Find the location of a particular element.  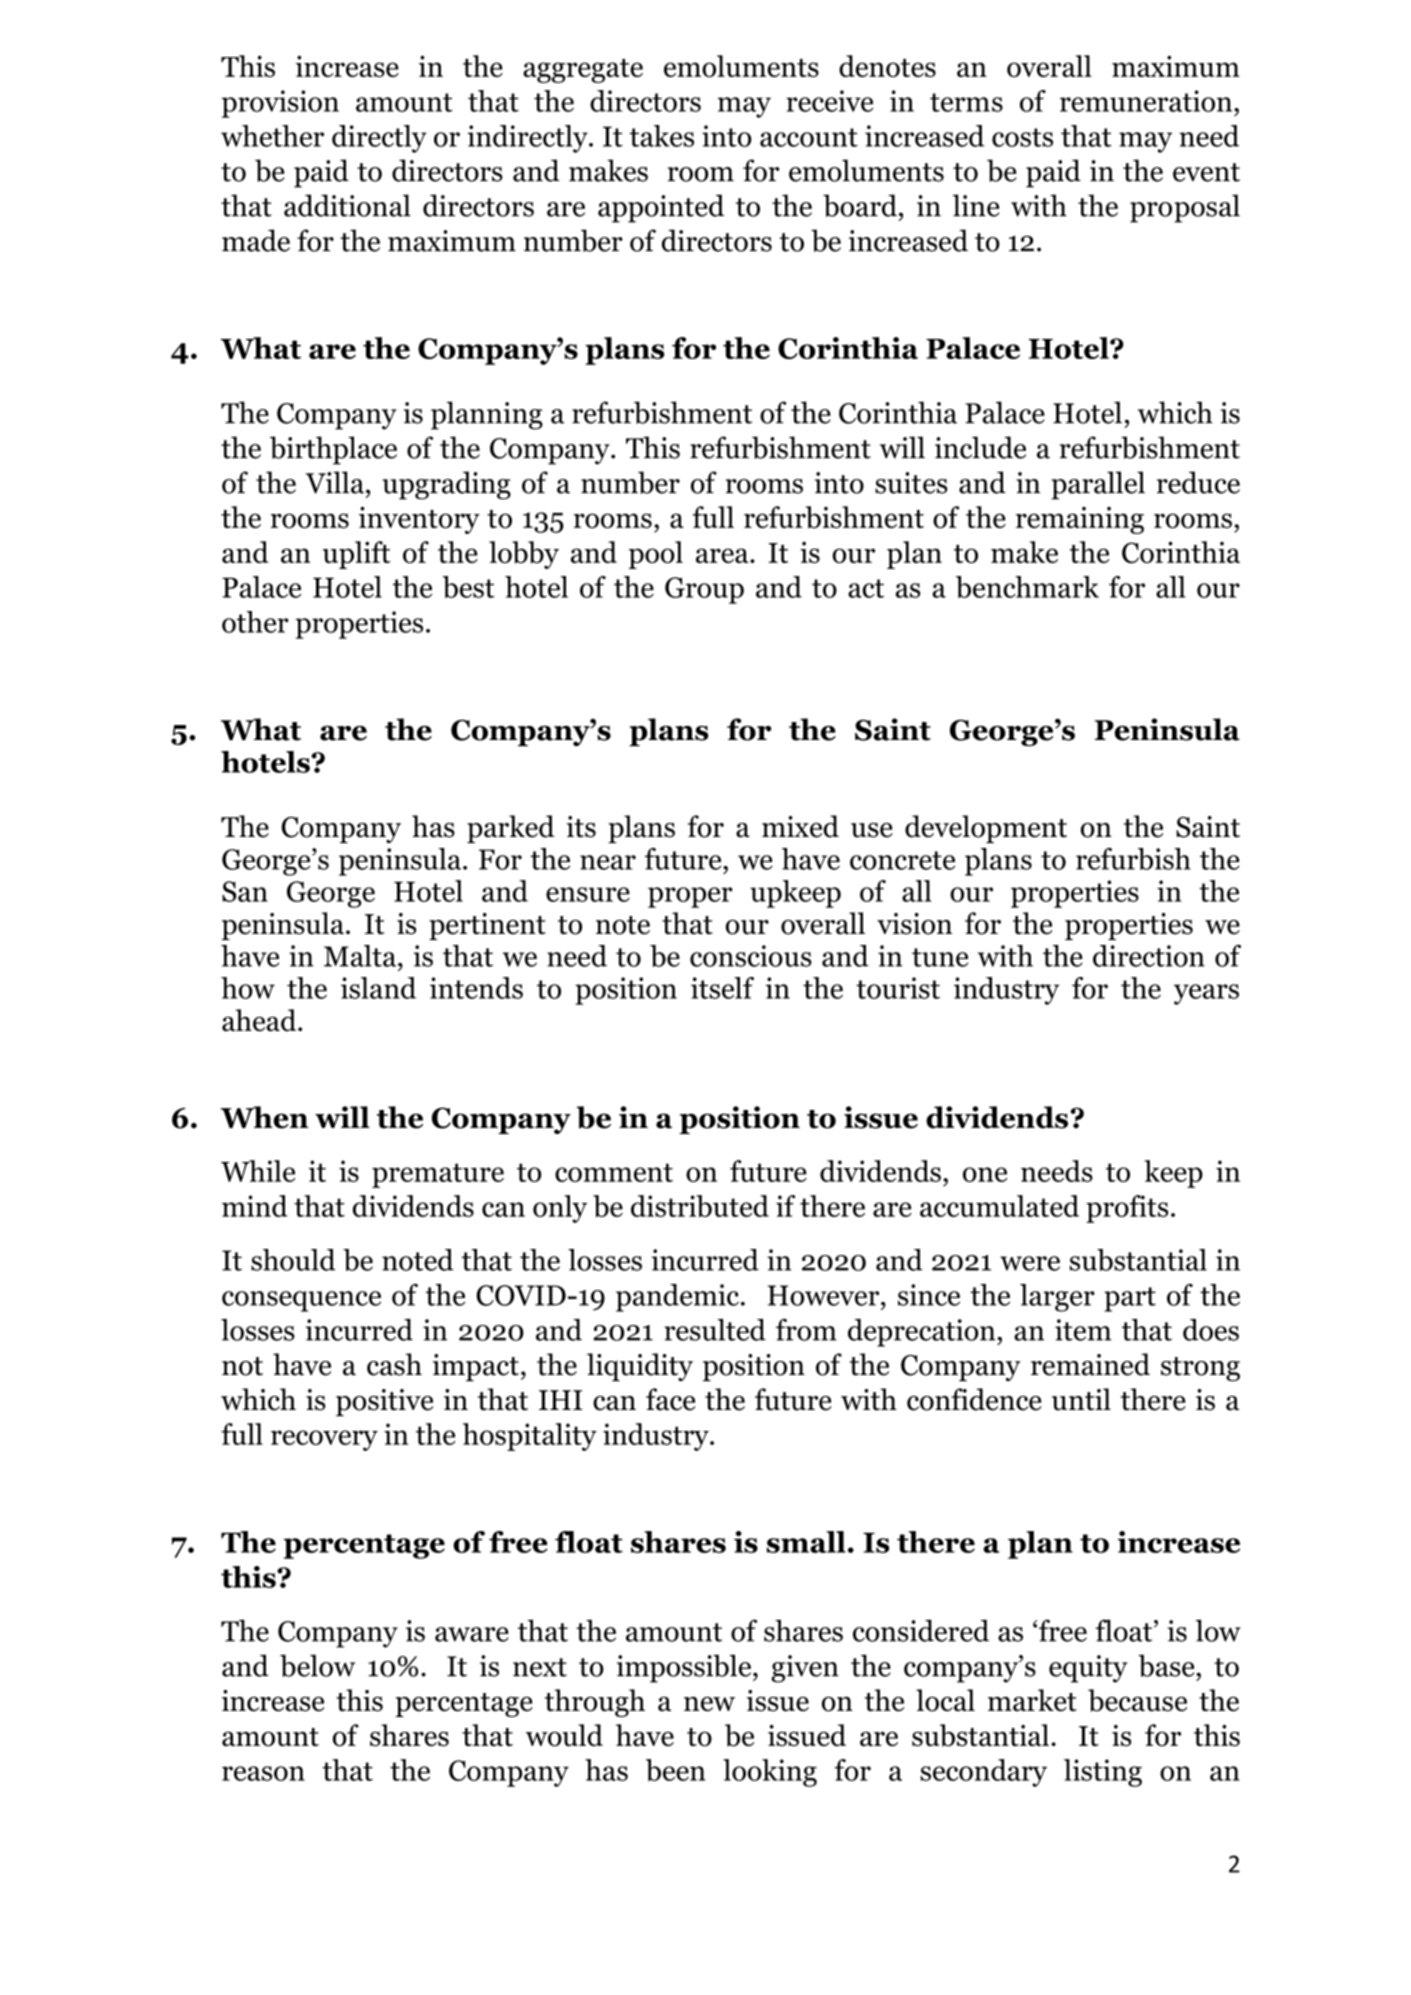

Group is located at coordinates (704, 590).
